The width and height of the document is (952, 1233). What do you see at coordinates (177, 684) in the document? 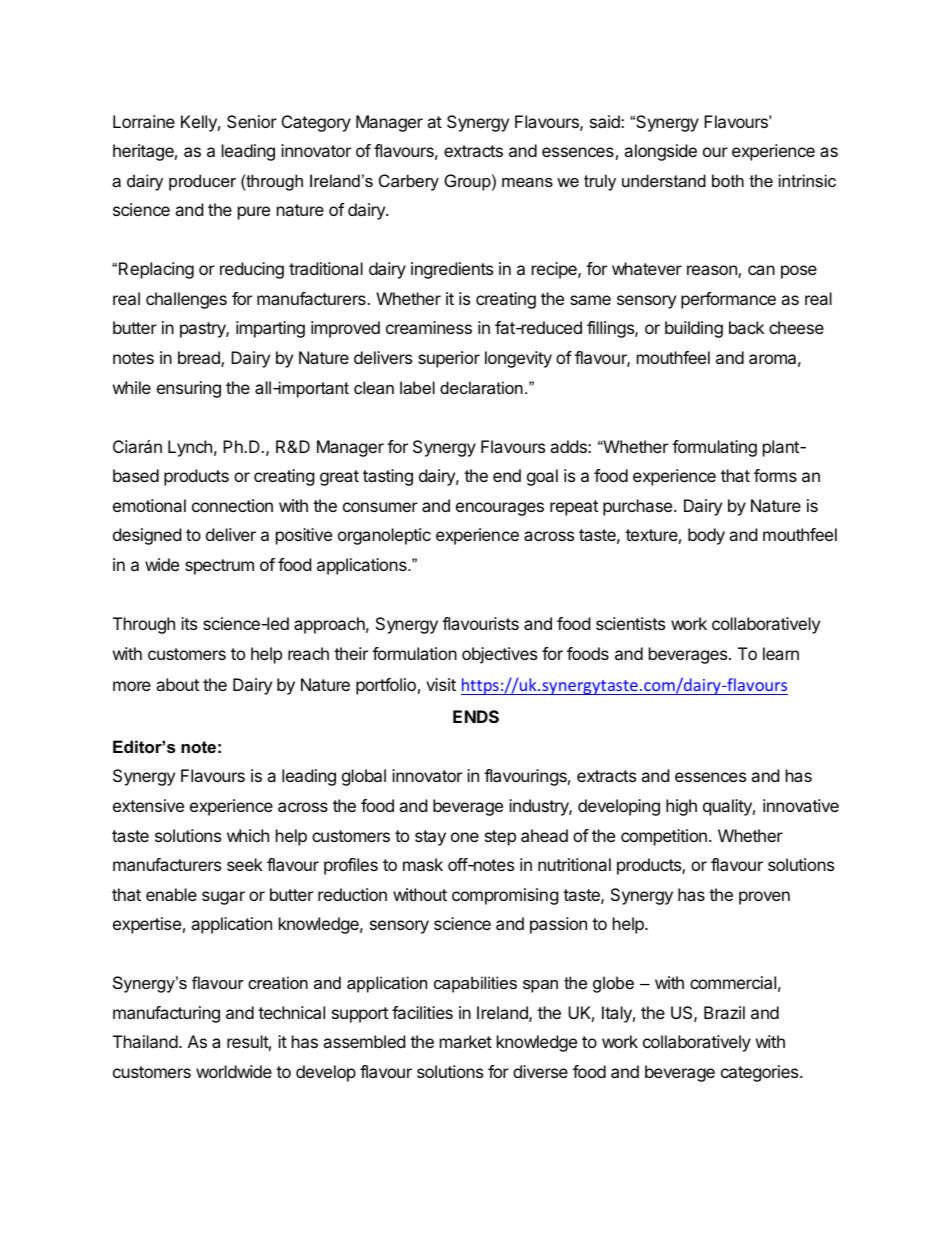
I see `about` at bounding box center [177, 684].
